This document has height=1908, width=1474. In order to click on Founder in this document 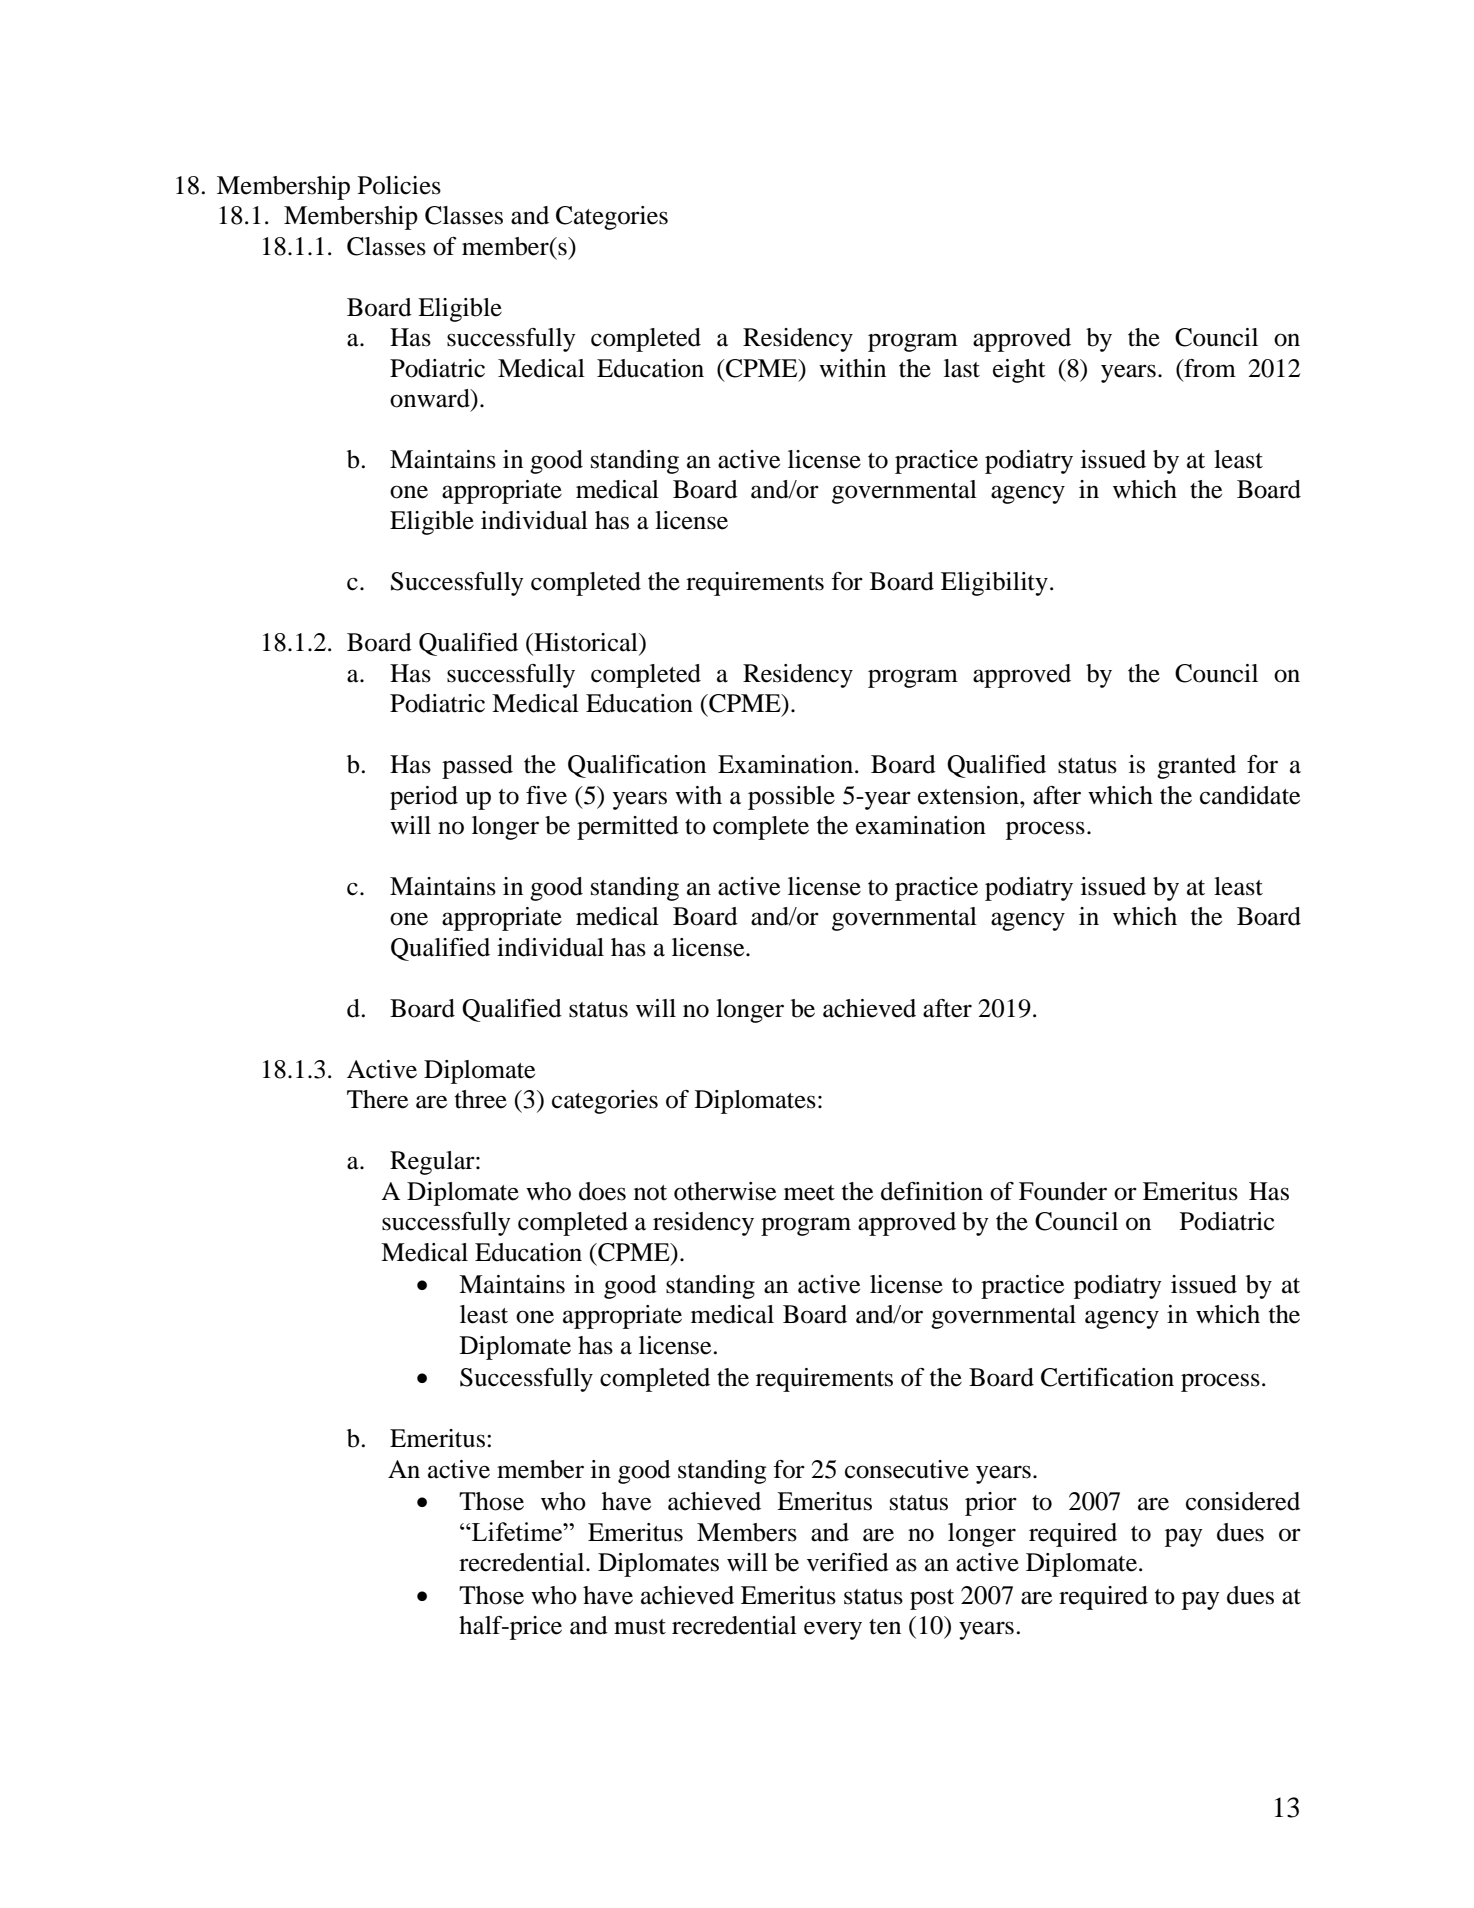, I will do `click(1063, 1191)`.
